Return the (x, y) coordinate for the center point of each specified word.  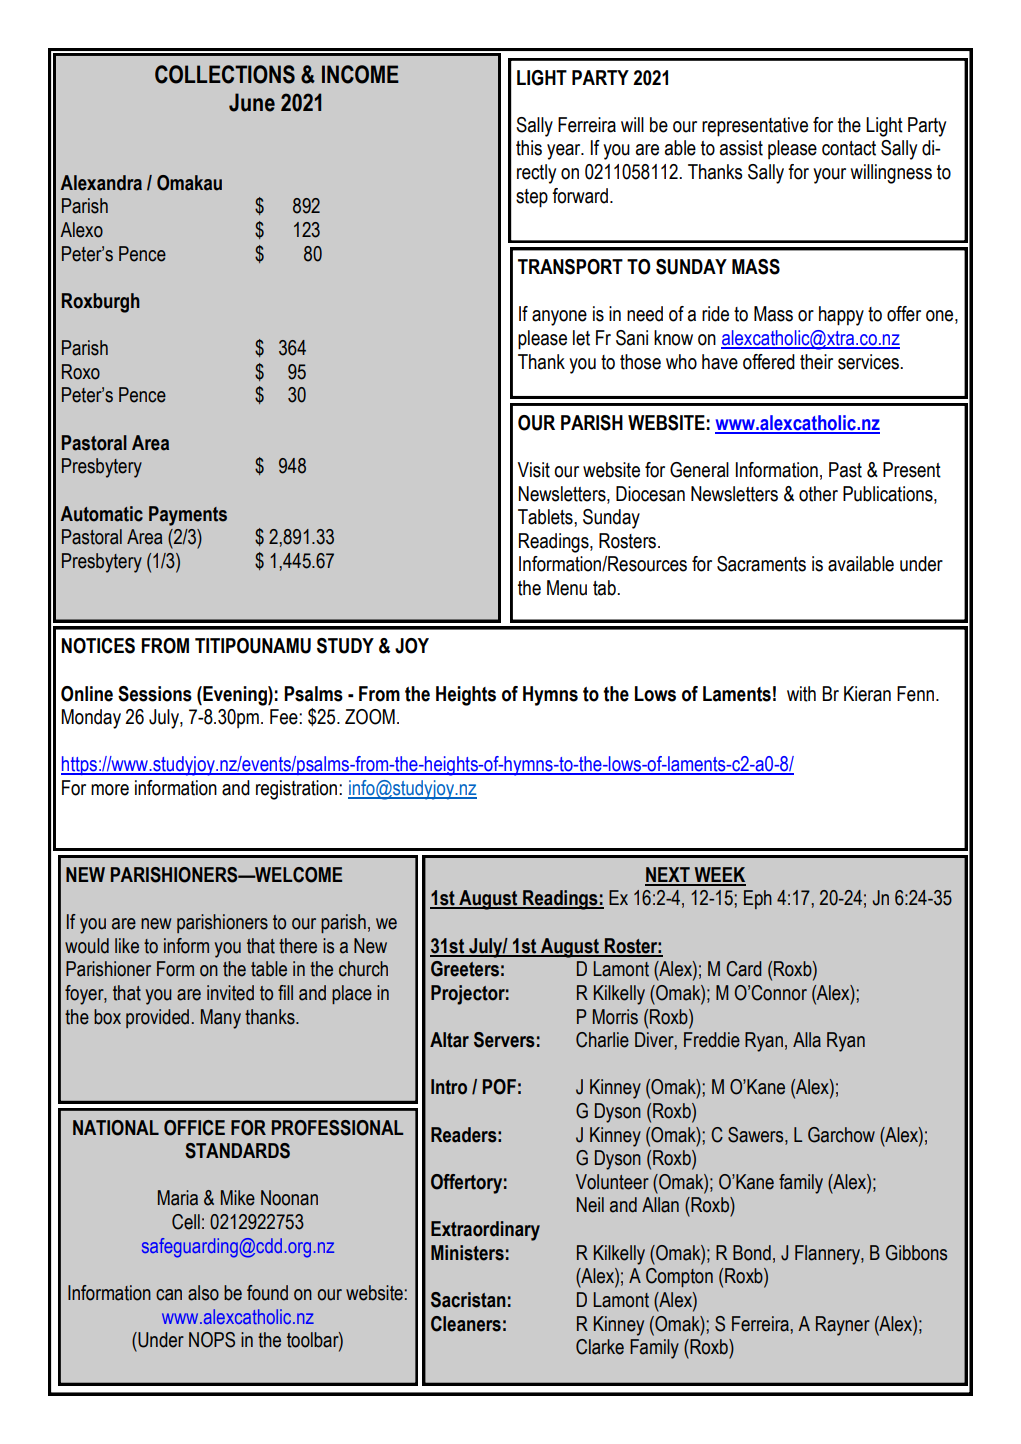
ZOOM (370, 717)
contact (849, 148)
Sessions (155, 694)
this (529, 148)
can (169, 1295)
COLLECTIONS (225, 74)
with (801, 694)
